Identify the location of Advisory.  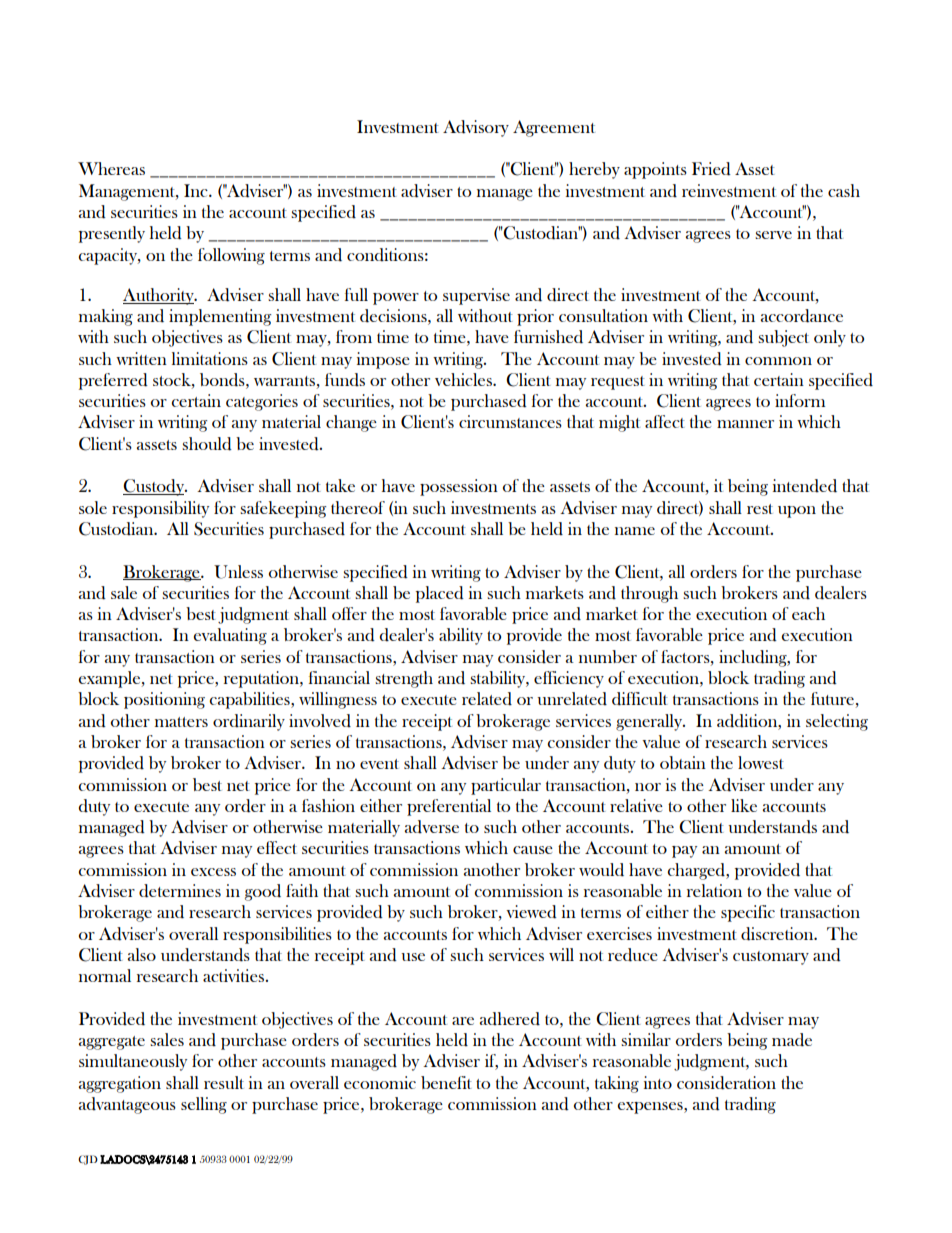
(476, 128).
